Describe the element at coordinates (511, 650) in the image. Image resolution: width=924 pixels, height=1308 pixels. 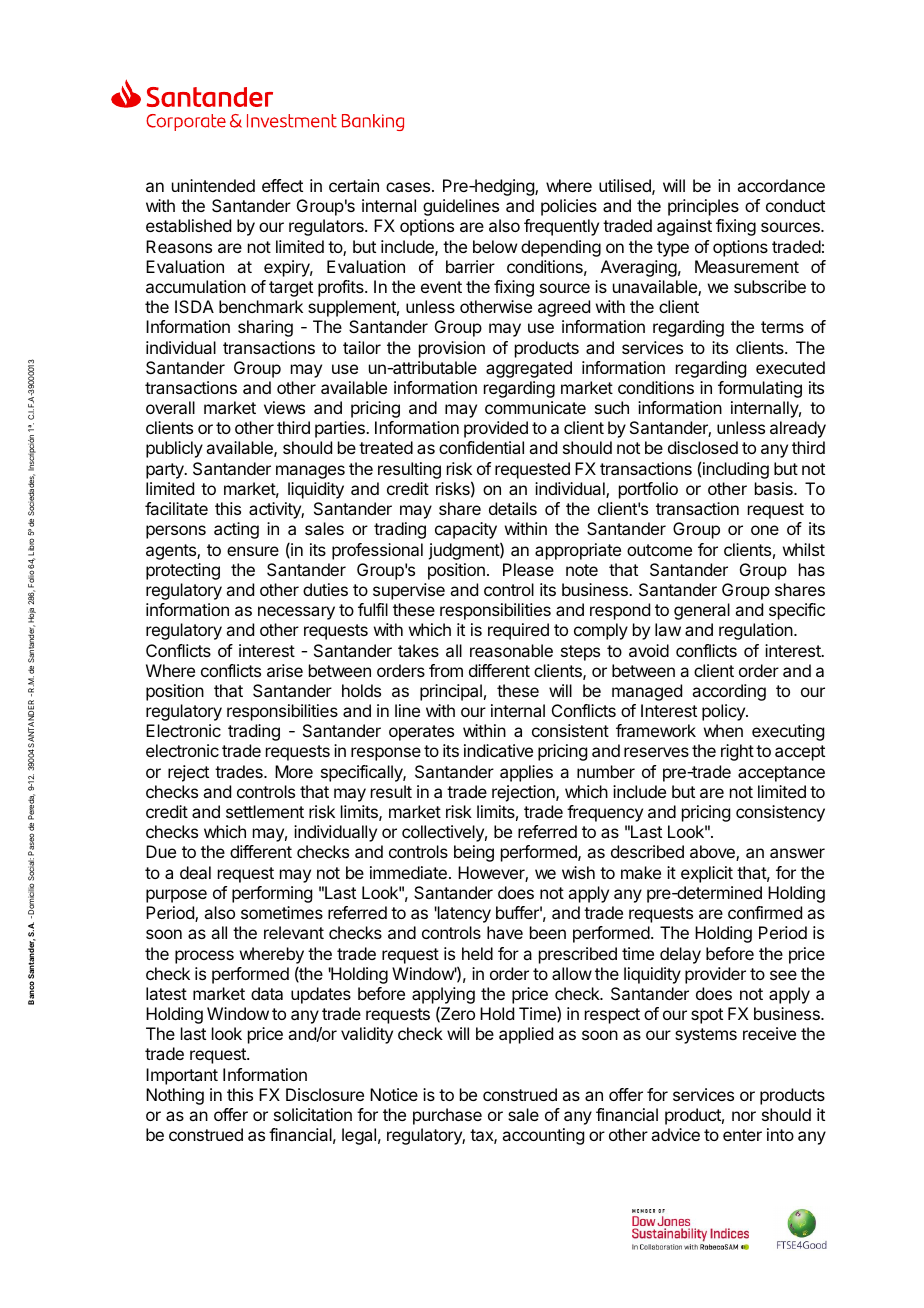
I see `reasonable` at that location.
